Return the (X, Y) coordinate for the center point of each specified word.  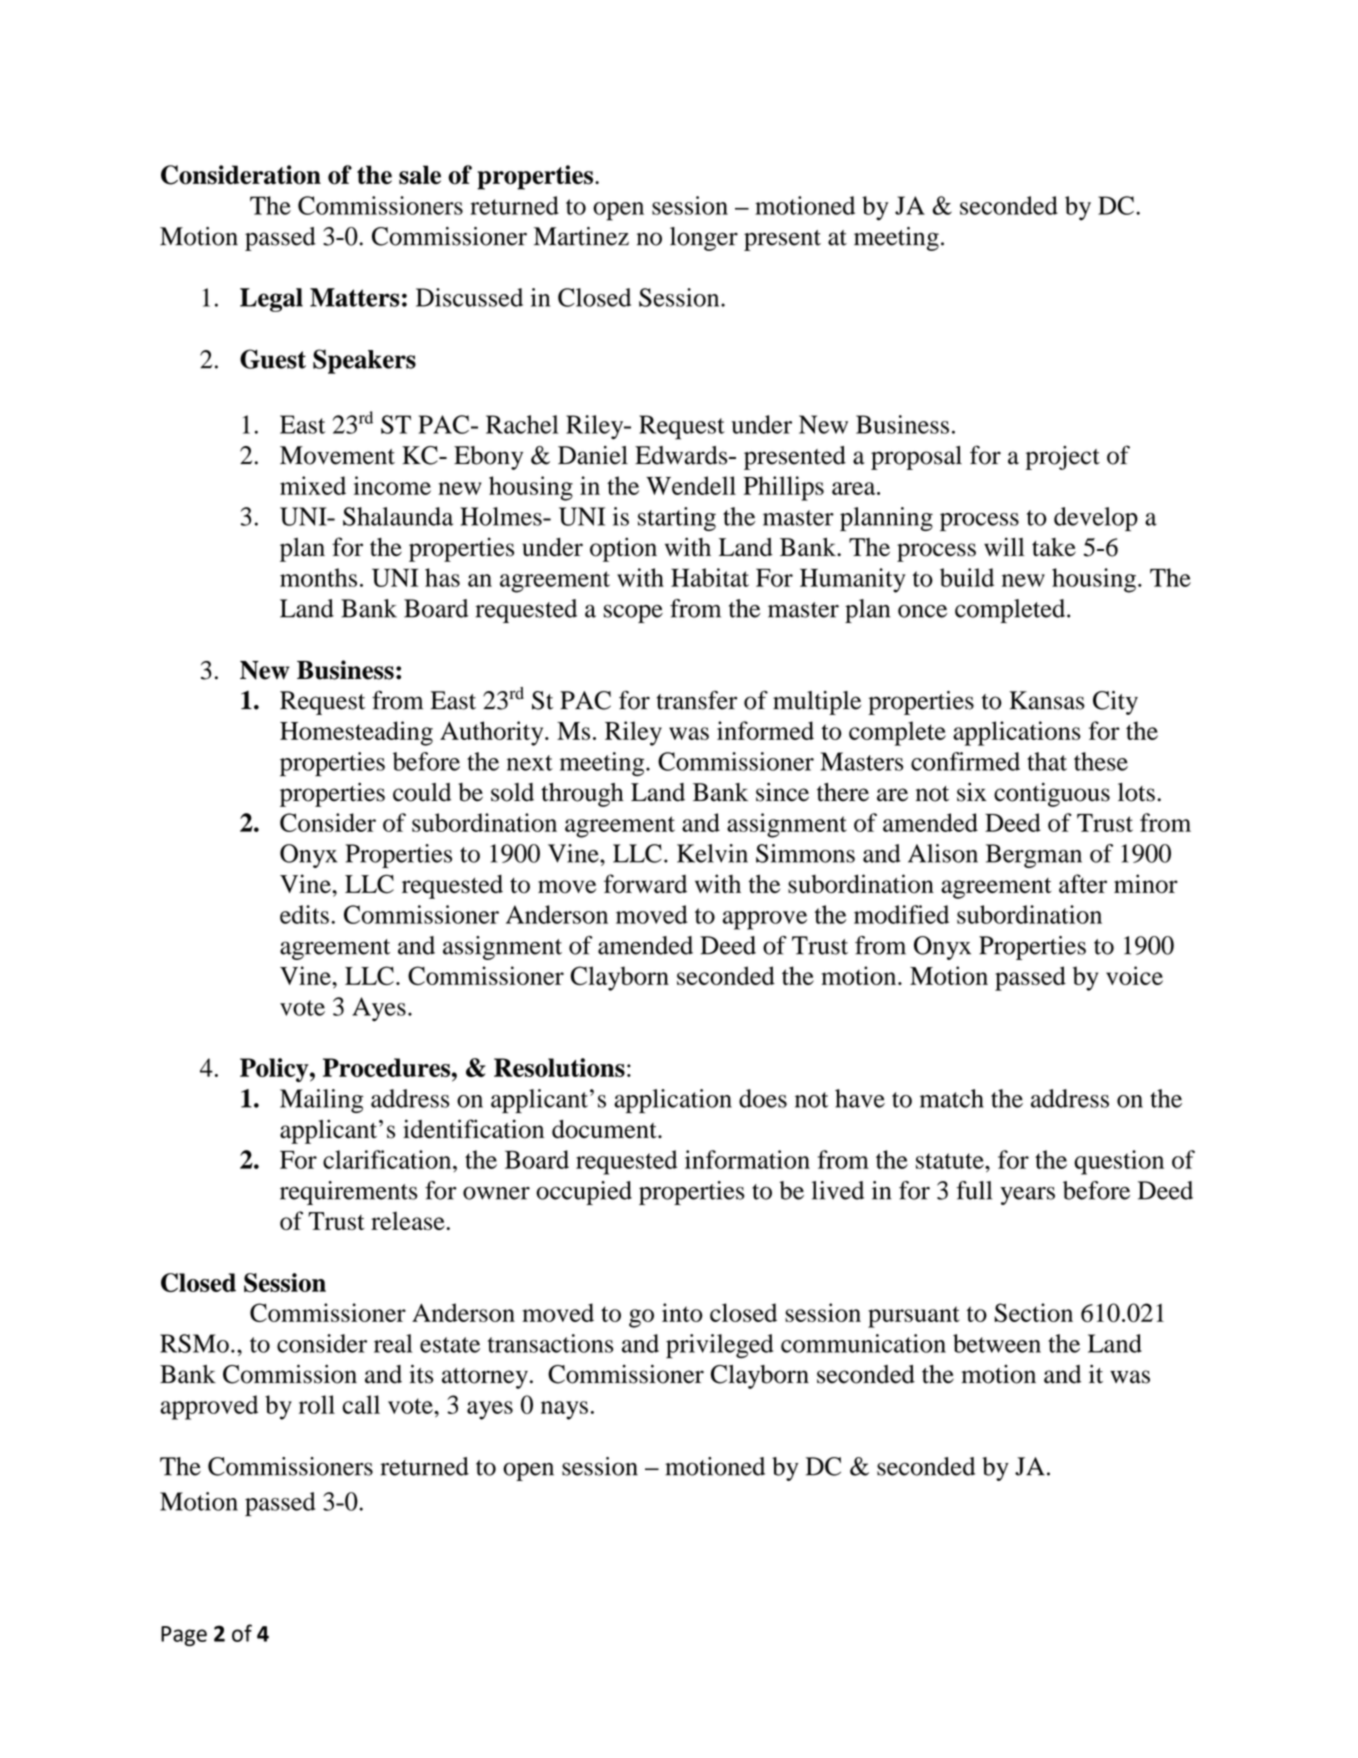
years (1027, 1195)
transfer (696, 700)
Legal (271, 300)
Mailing (322, 1101)
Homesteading (356, 733)
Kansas (1047, 700)
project (1063, 458)
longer (704, 239)
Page (184, 1636)
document (605, 1129)
